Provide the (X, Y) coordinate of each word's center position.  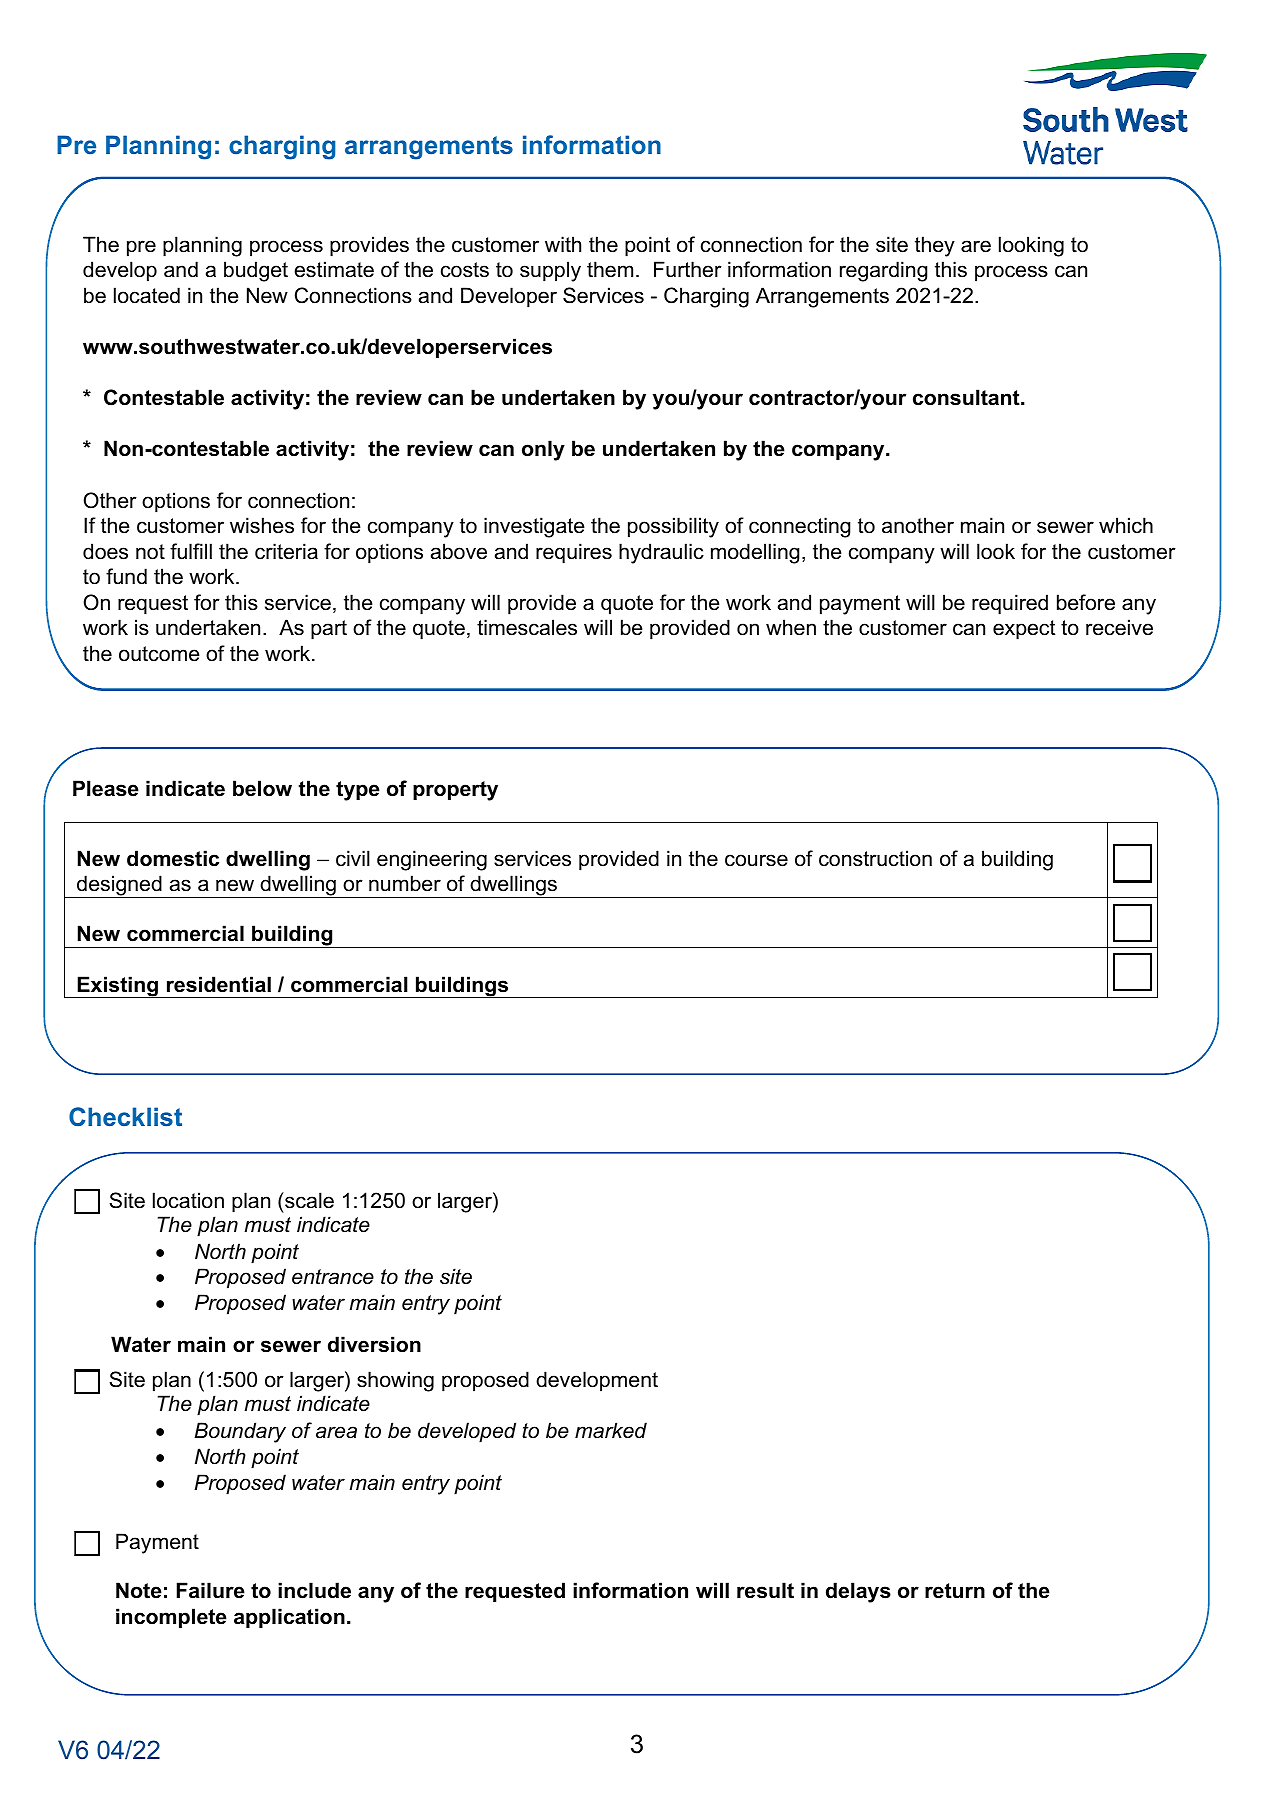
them (610, 269)
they (935, 246)
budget (256, 271)
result (765, 1590)
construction (875, 858)
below (262, 788)
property (455, 791)
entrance (333, 1277)
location (188, 1200)
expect (1024, 630)
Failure (211, 1590)
